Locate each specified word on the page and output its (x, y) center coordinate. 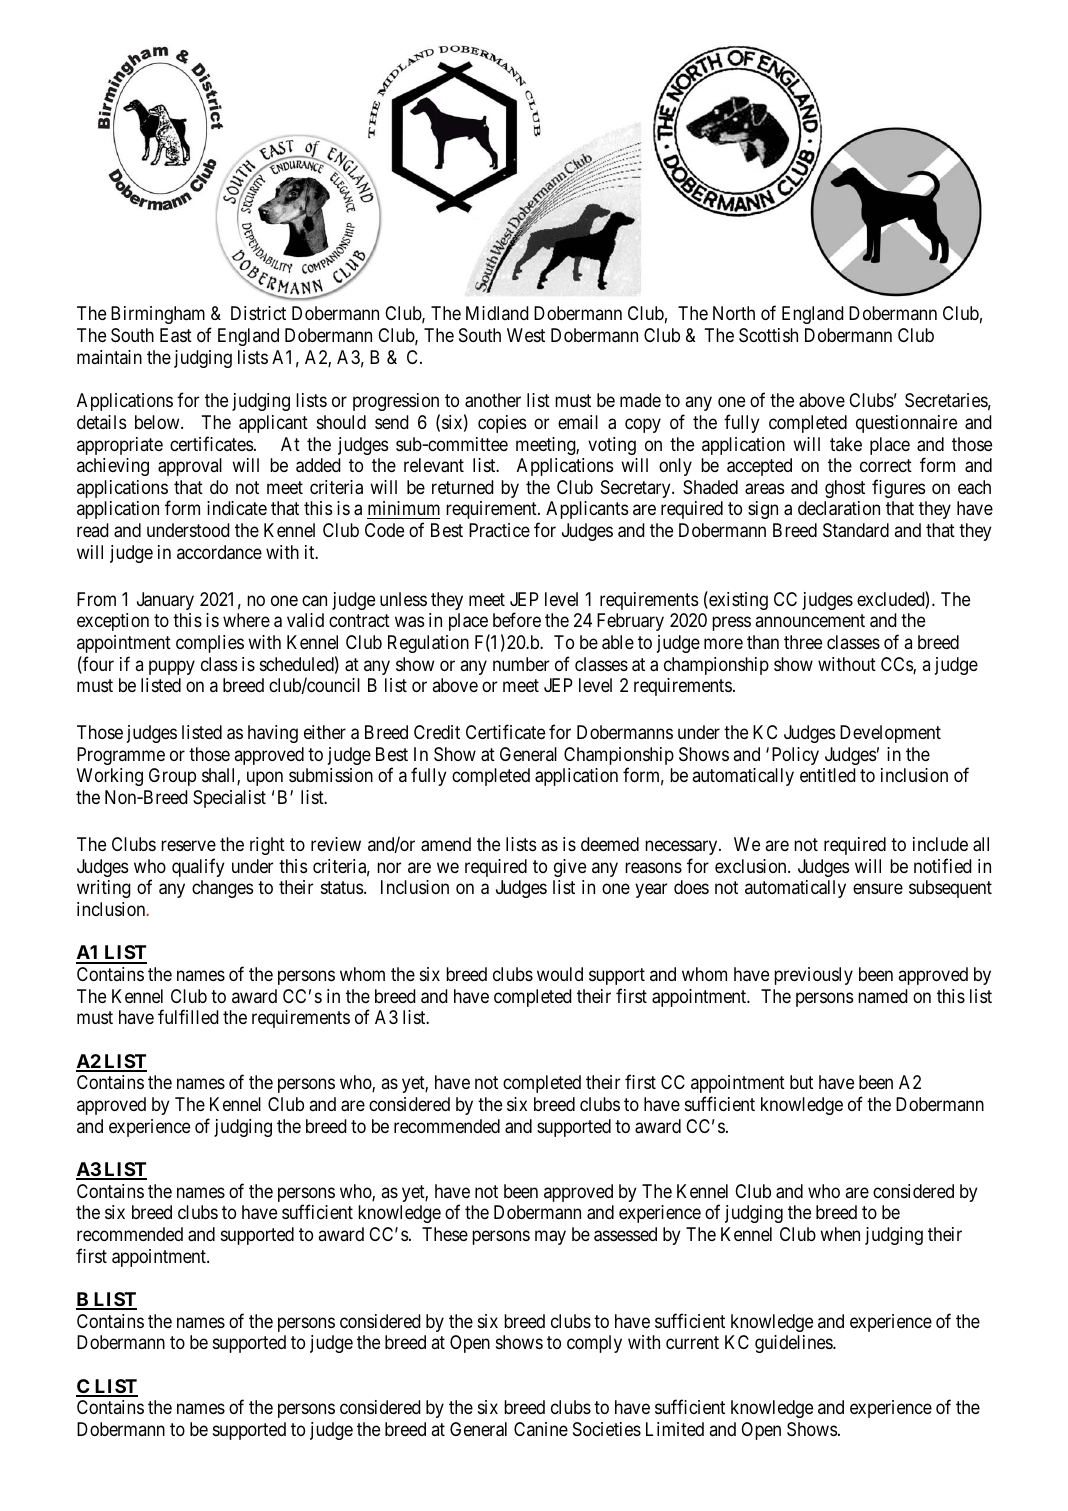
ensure (878, 889)
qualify (198, 867)
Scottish (768, 335)
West (526, 335)
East (176, 335)
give (570, 868)
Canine (541, 1429)
